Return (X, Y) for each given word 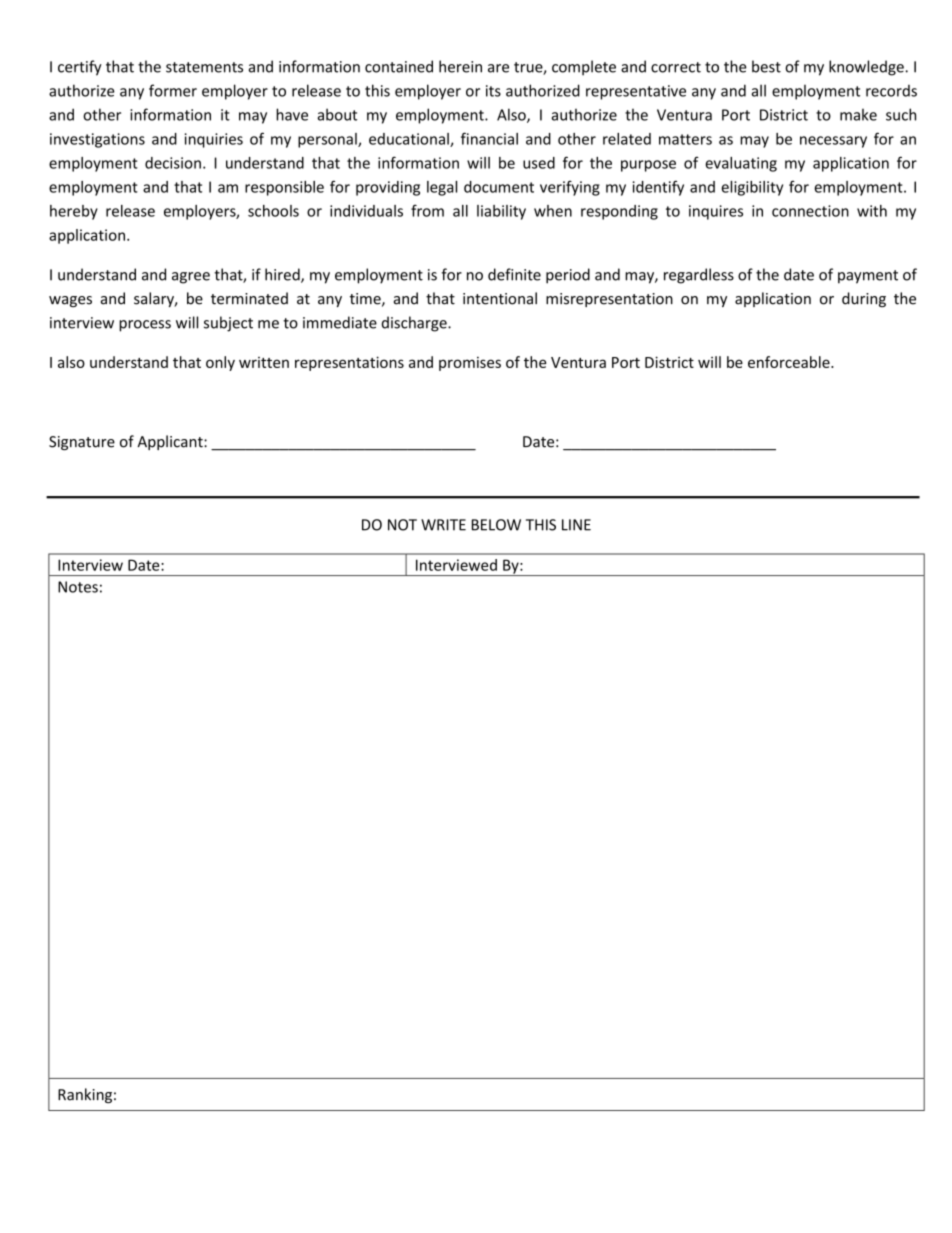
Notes (78, 587)
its (493, 91)
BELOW (496, 525)
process (145, 326)
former (173, 90)
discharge (415, 324)
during (864, 299)
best (766, 66)
